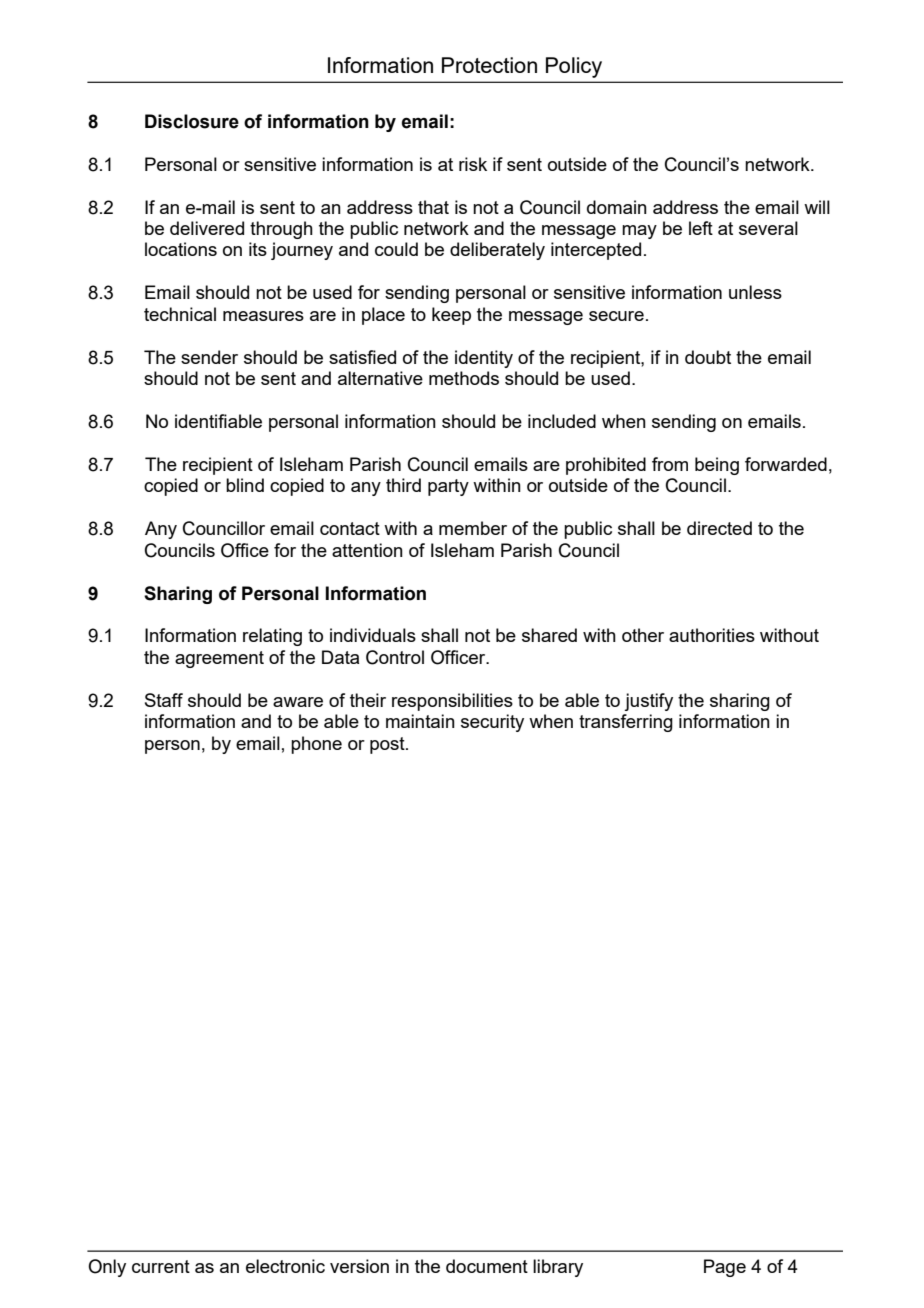  Describe the element at coordinates (388, 745) in the page. I see `post` at that location.
